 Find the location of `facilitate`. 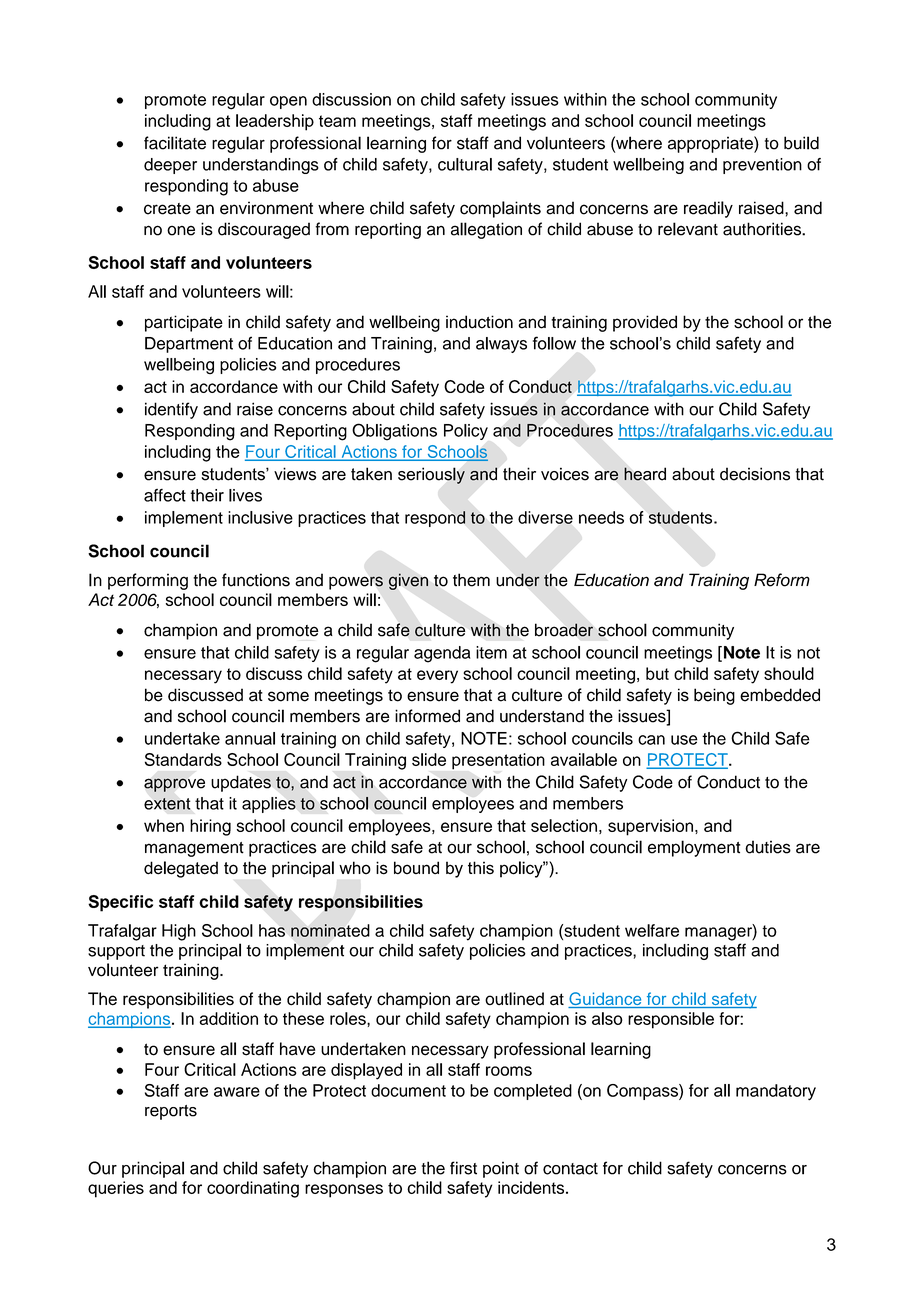

facilitate is located at coordinates (175, 143).
